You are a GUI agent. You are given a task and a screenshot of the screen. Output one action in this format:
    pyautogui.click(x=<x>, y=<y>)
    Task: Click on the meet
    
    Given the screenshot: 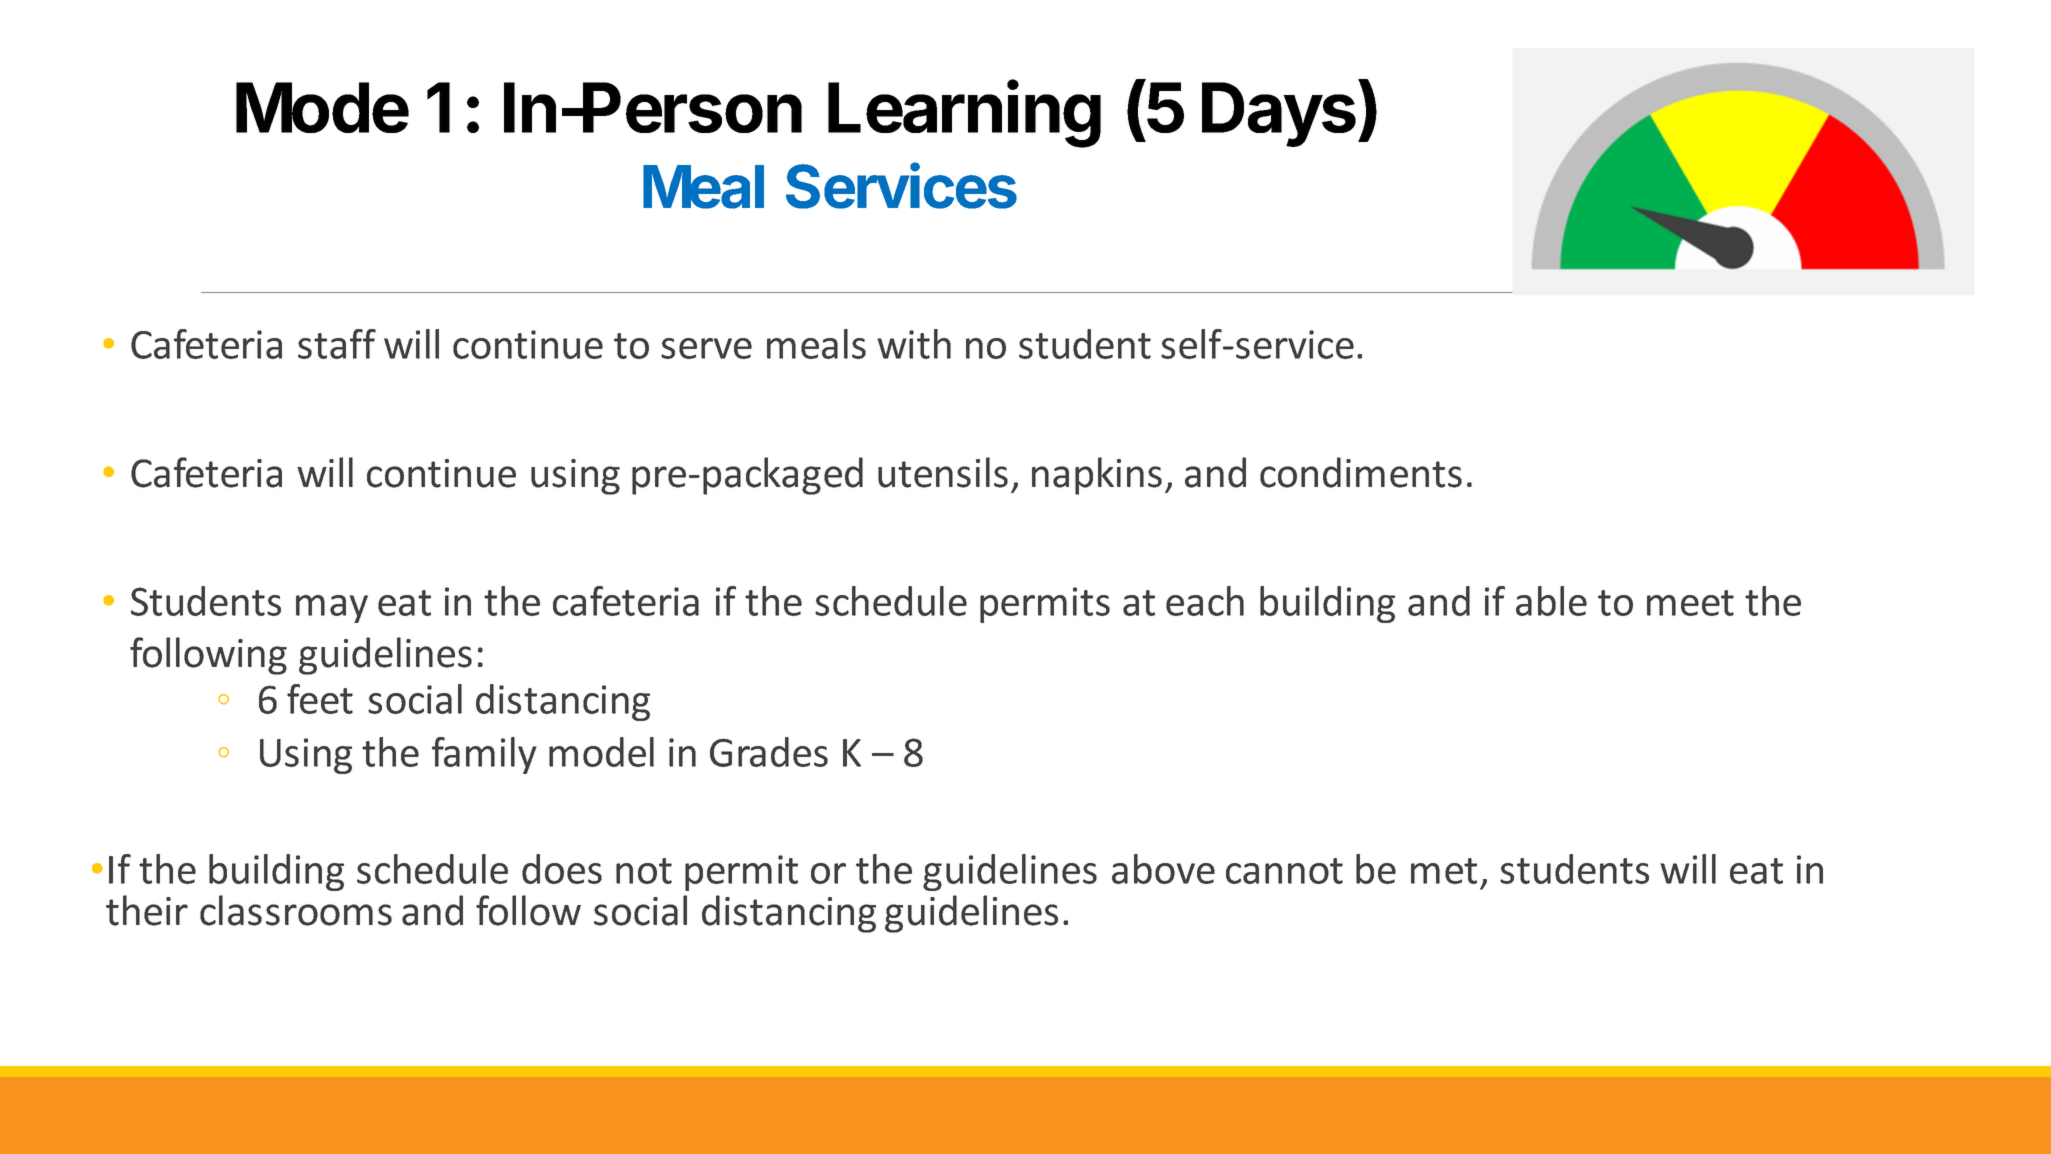 What is the action you would take?
    pyautogui.click(x=1690, y=603)
